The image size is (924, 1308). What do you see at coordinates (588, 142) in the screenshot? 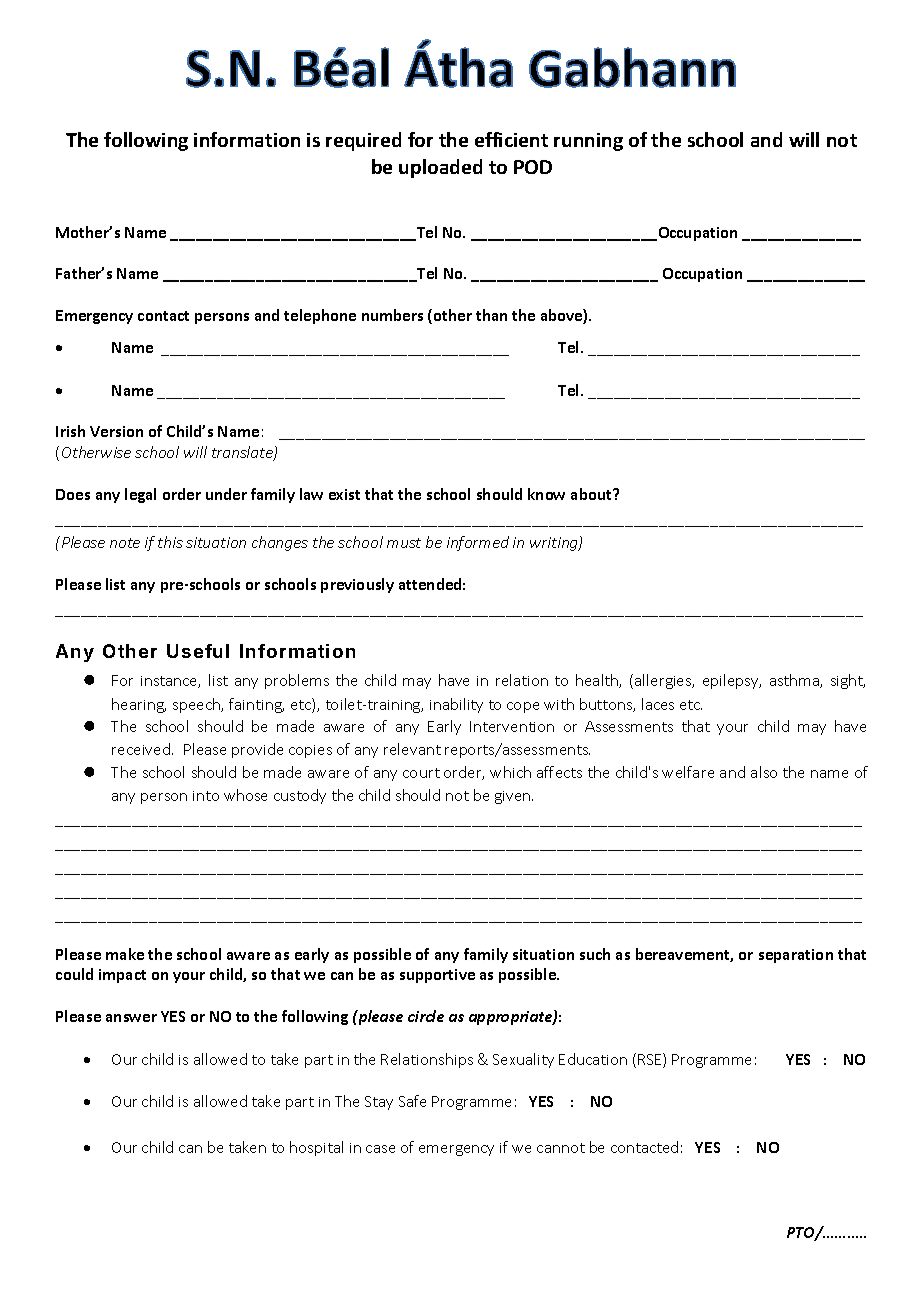
I see `running` at bounding box center [588, 142].
